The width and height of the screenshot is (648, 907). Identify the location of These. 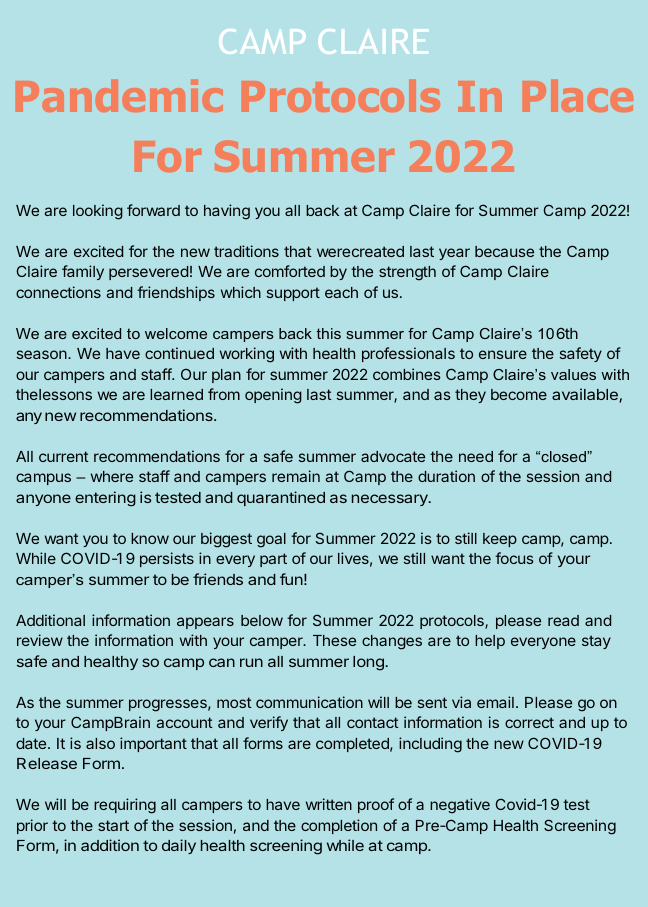
(334, 640).
